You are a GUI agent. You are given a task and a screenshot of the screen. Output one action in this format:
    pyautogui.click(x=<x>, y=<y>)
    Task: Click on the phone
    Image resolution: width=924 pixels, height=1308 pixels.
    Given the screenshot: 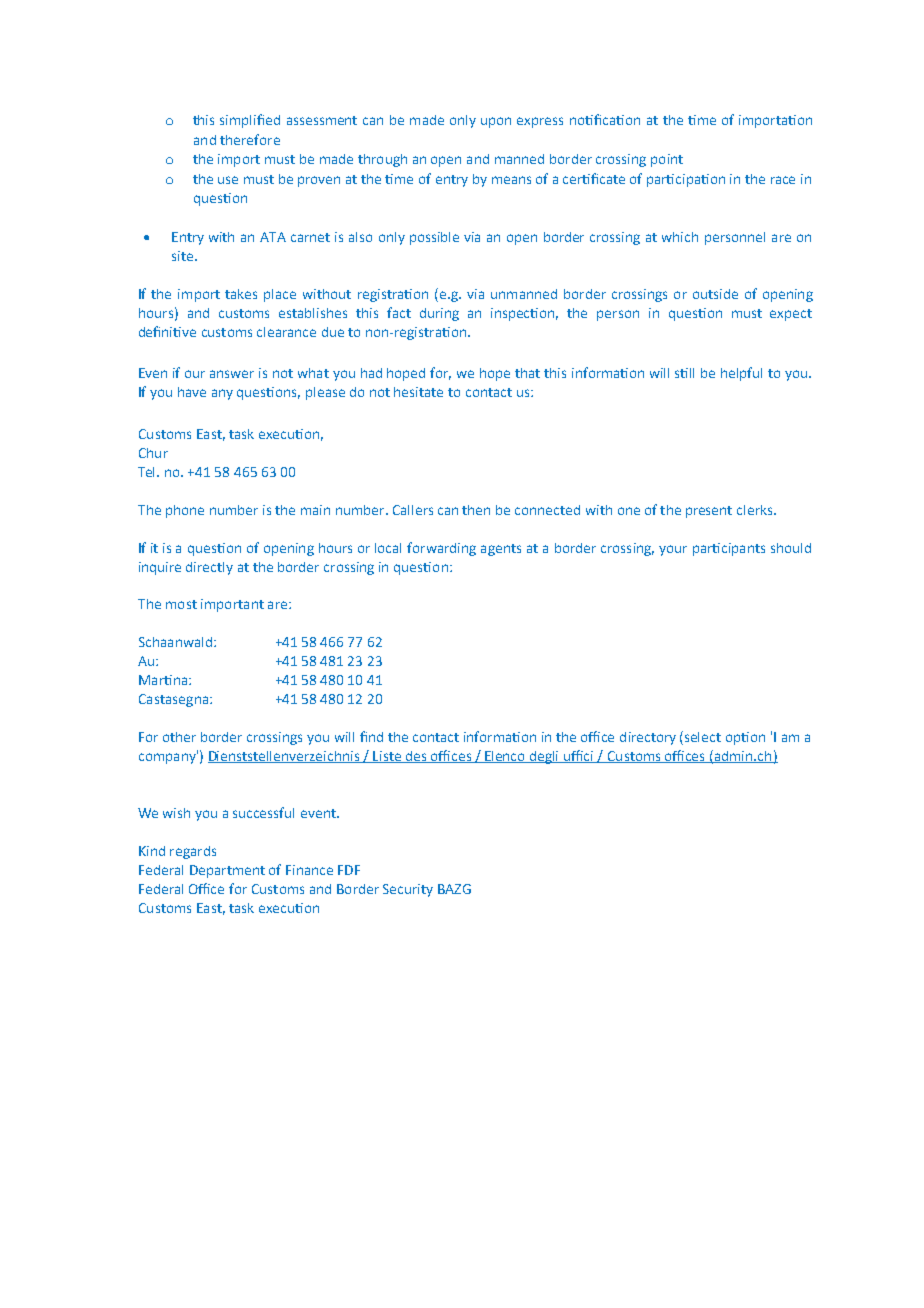 What is the action you would take?
    pyautogui.click(x=185, y=511)
